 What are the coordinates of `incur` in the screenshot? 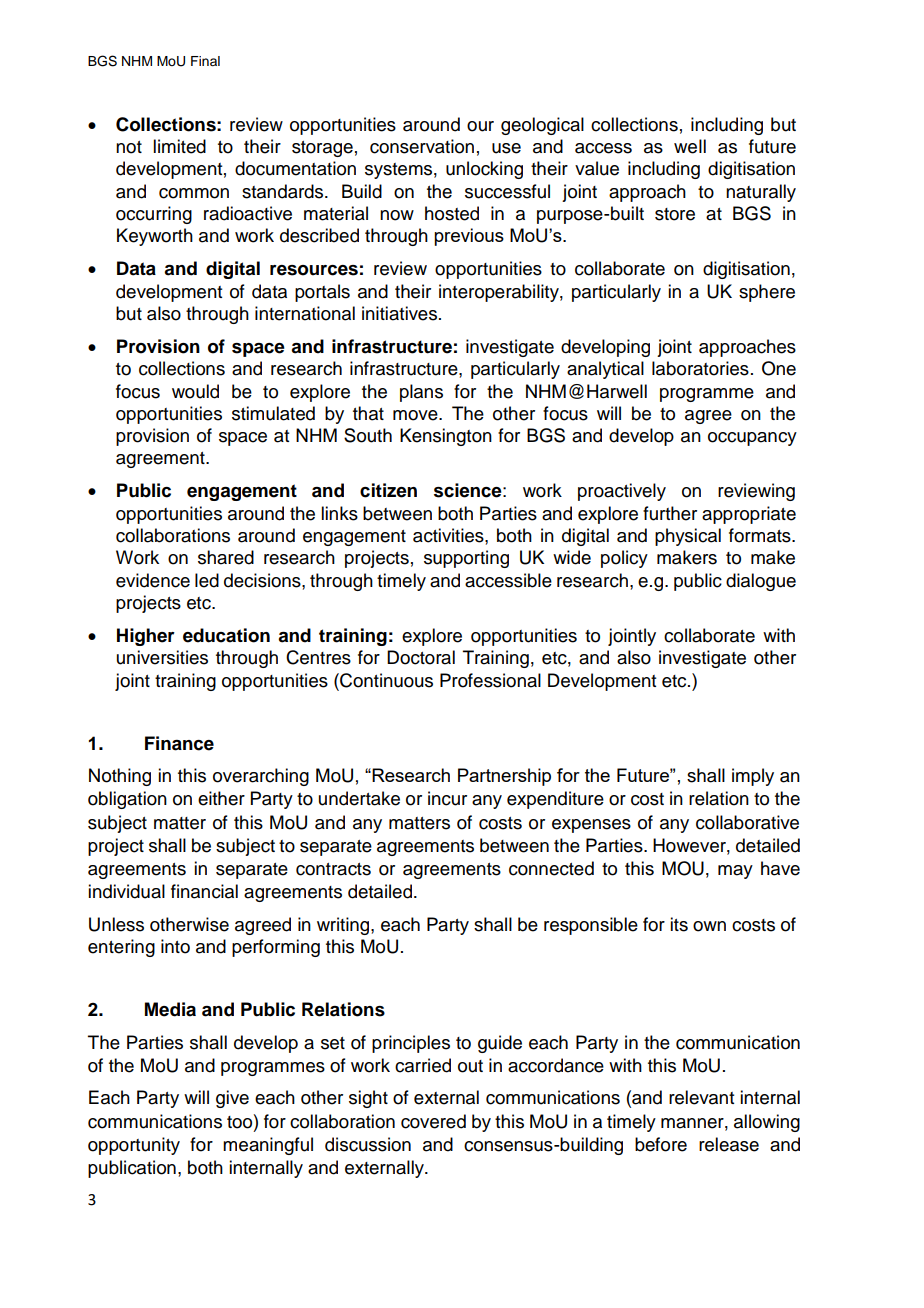 It's located at (447, 798).
